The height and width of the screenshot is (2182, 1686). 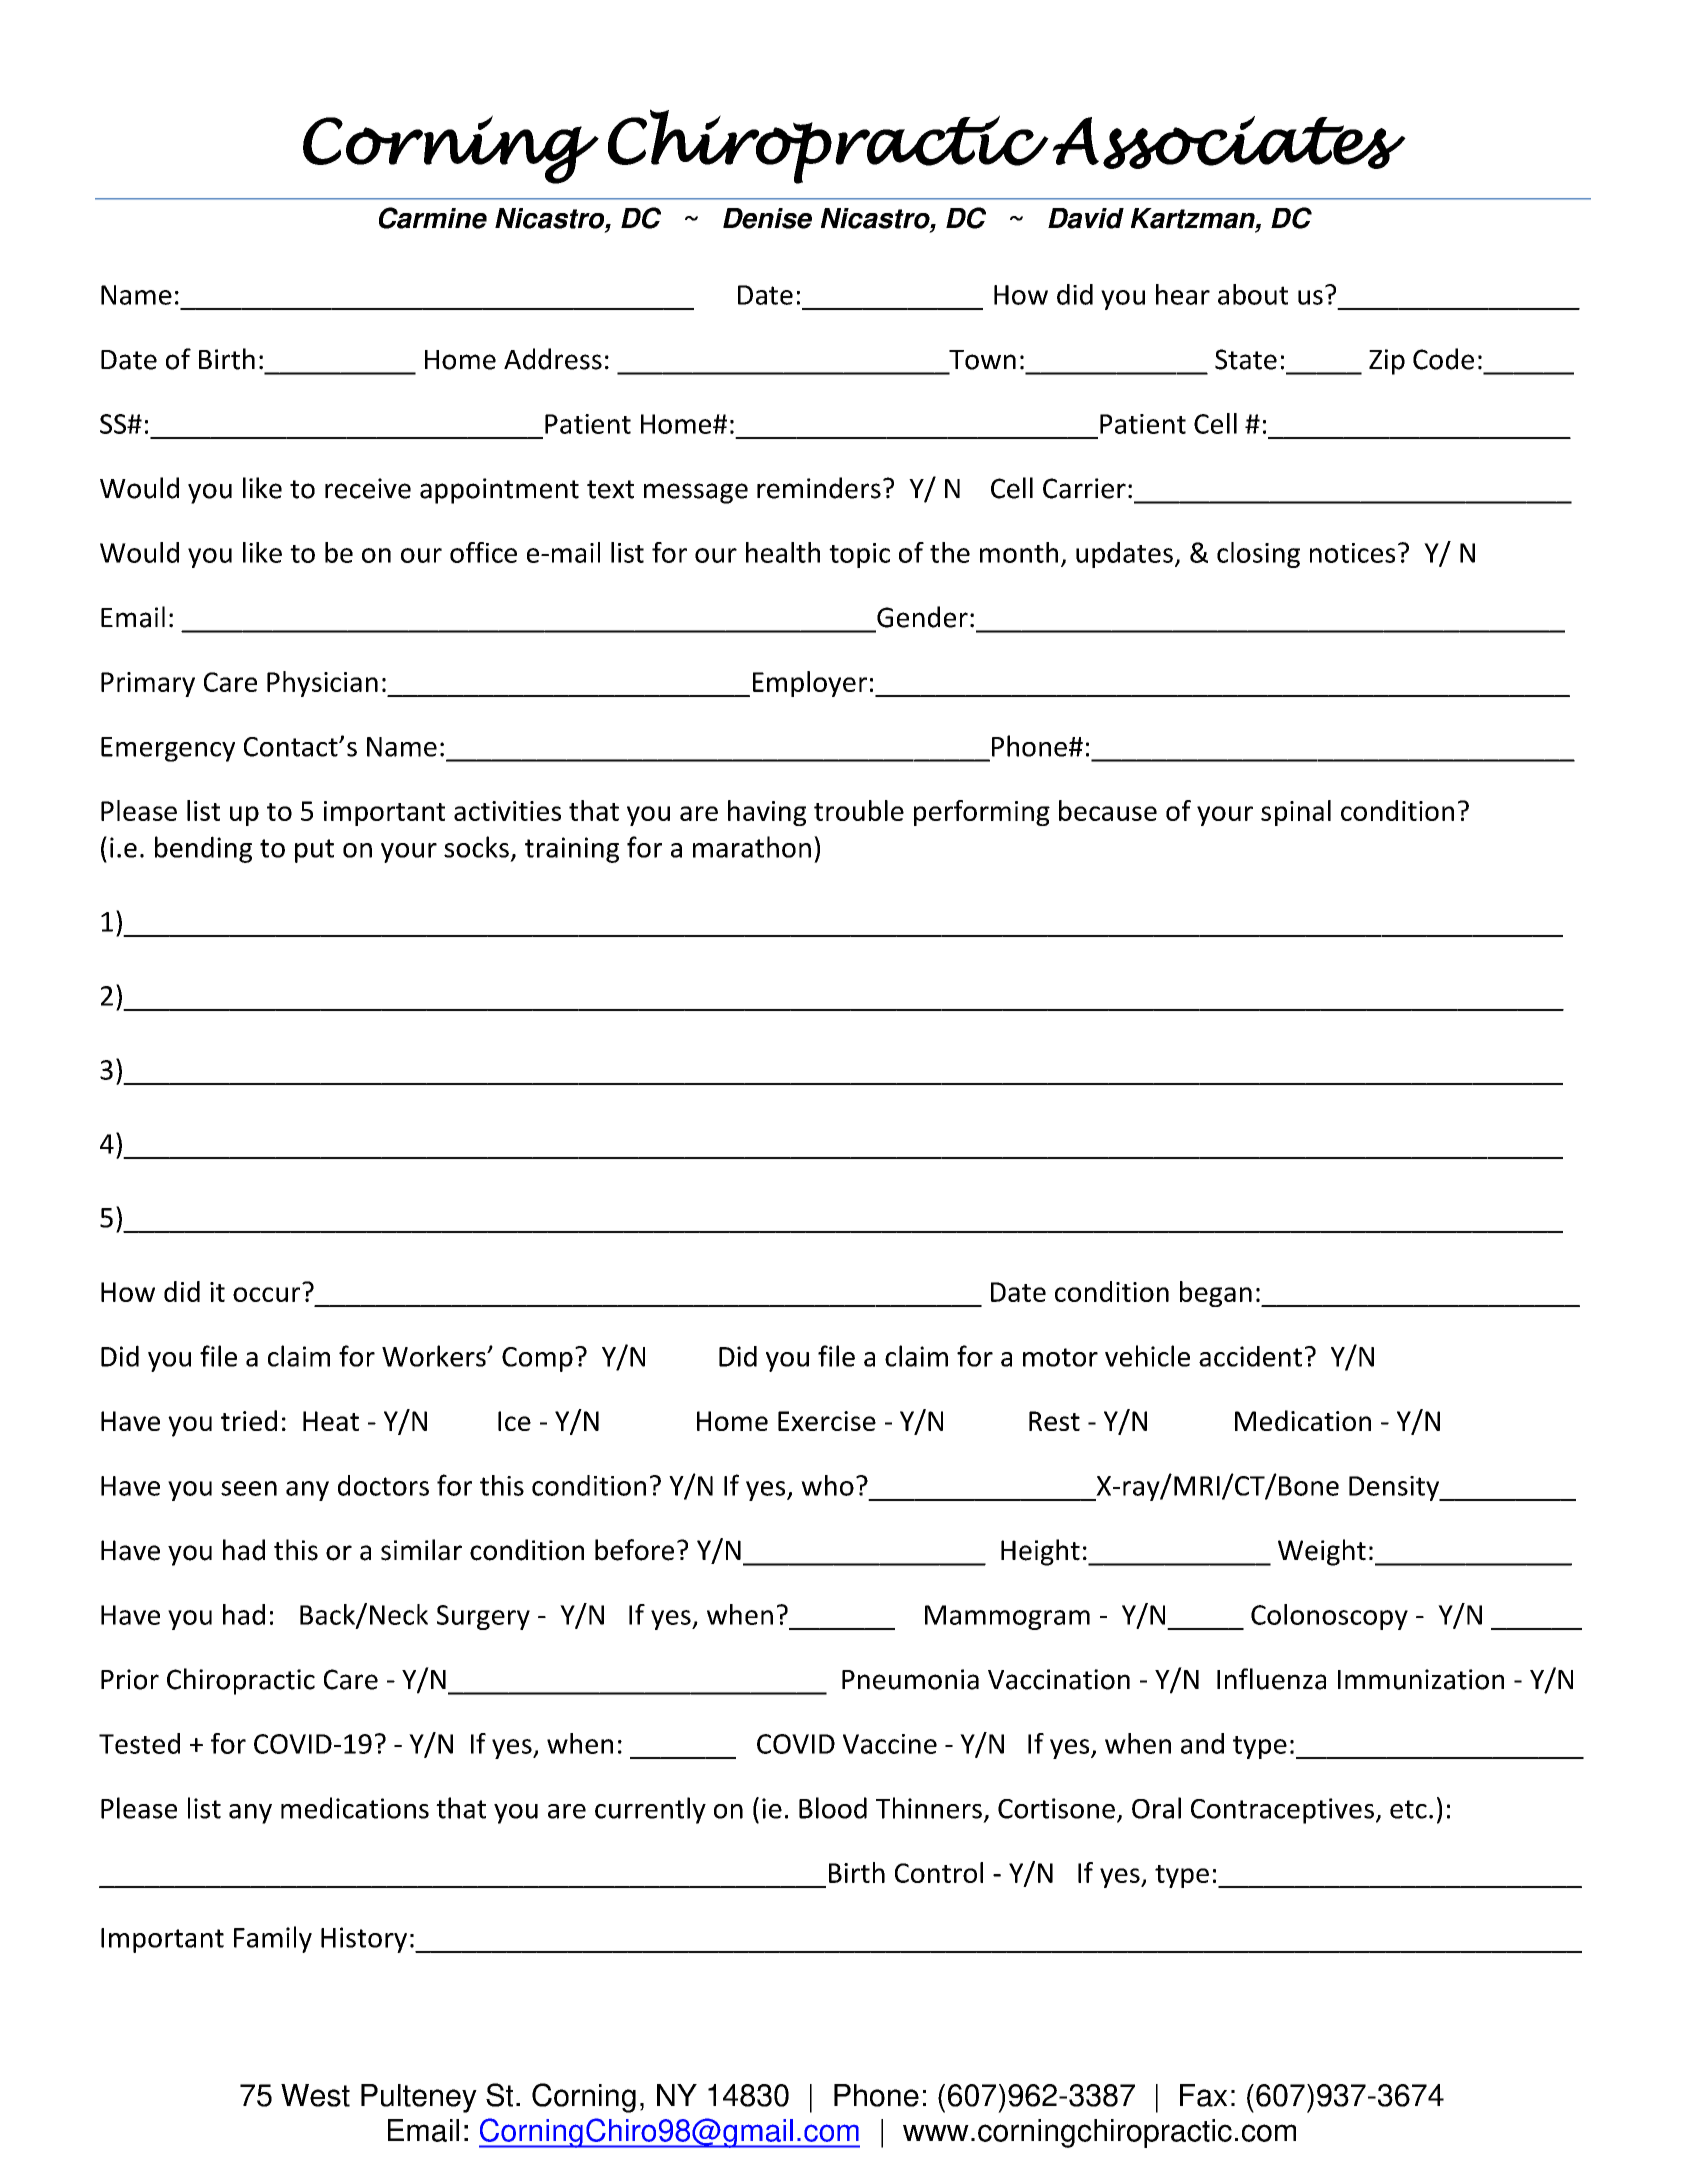 What do you see at coordinates (1253, 294) in the screenshot?
I see `about` at bounding box center [1253, 294].
